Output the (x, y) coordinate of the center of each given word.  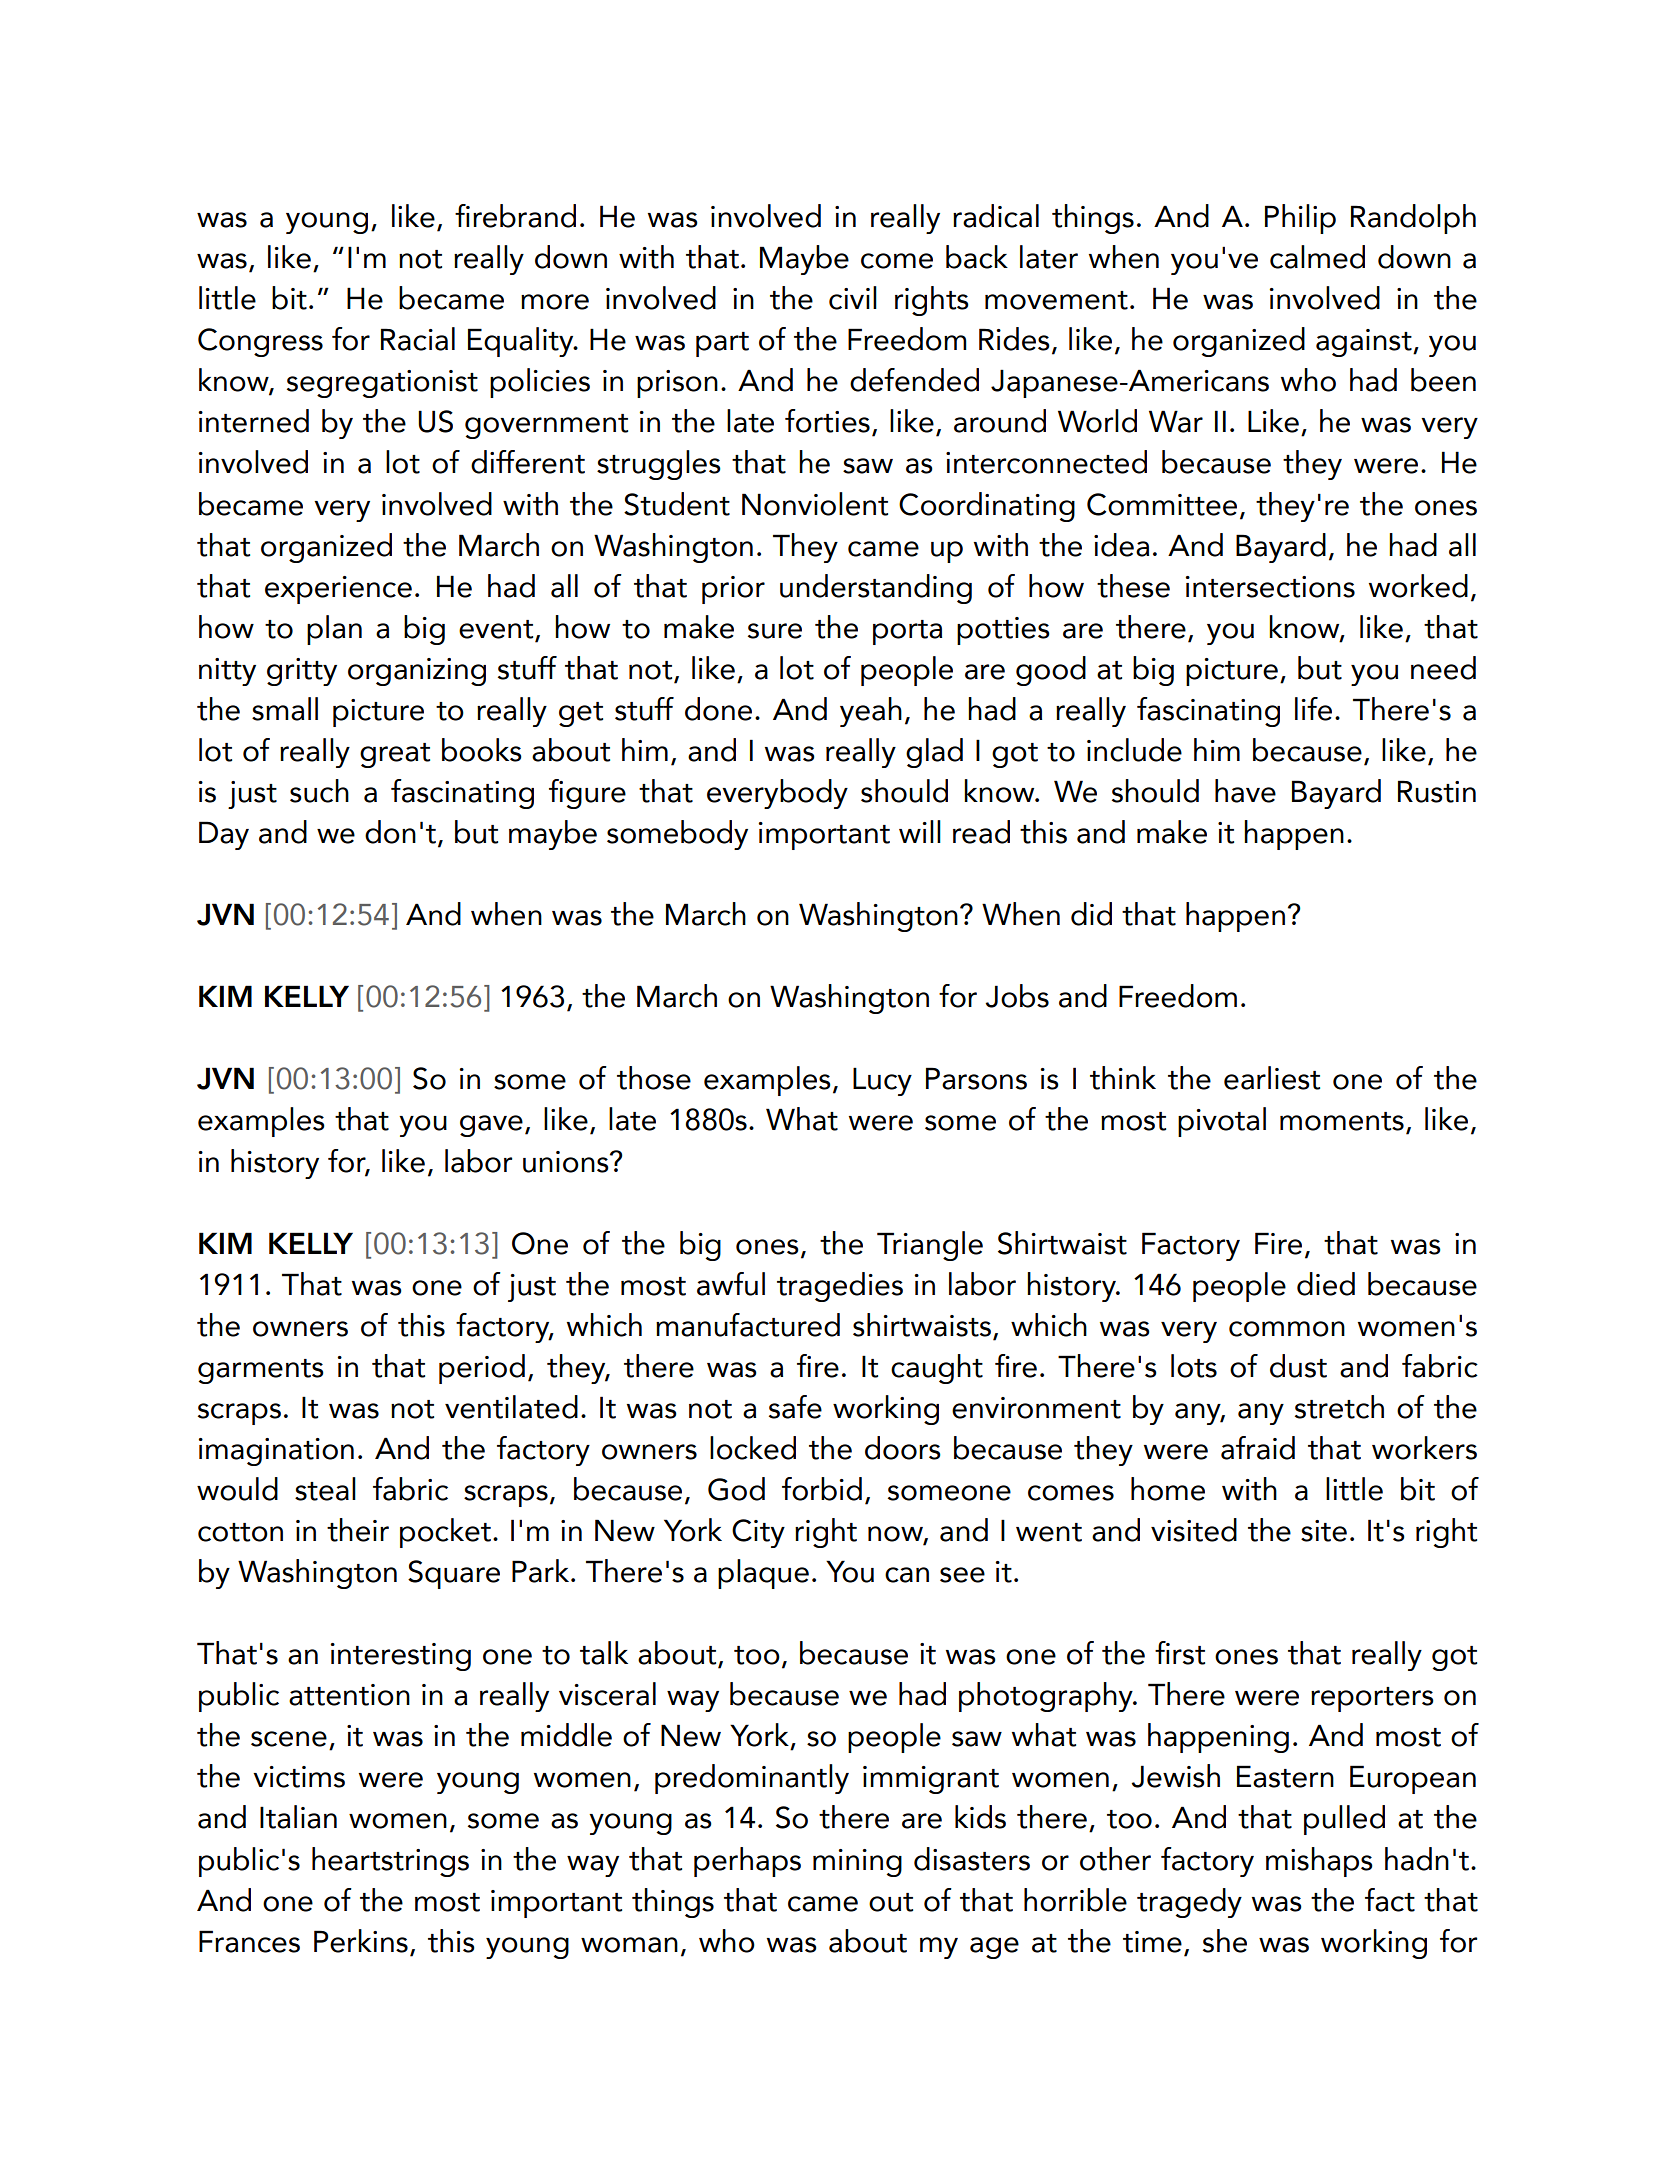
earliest (1272, 1078)
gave (491, 1126)
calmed (1317, 257)
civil (853, 298)
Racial (418, 339)
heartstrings (390, 1862)
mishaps (1319, 1862)
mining (857, 1863)
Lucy (882, 1081)
